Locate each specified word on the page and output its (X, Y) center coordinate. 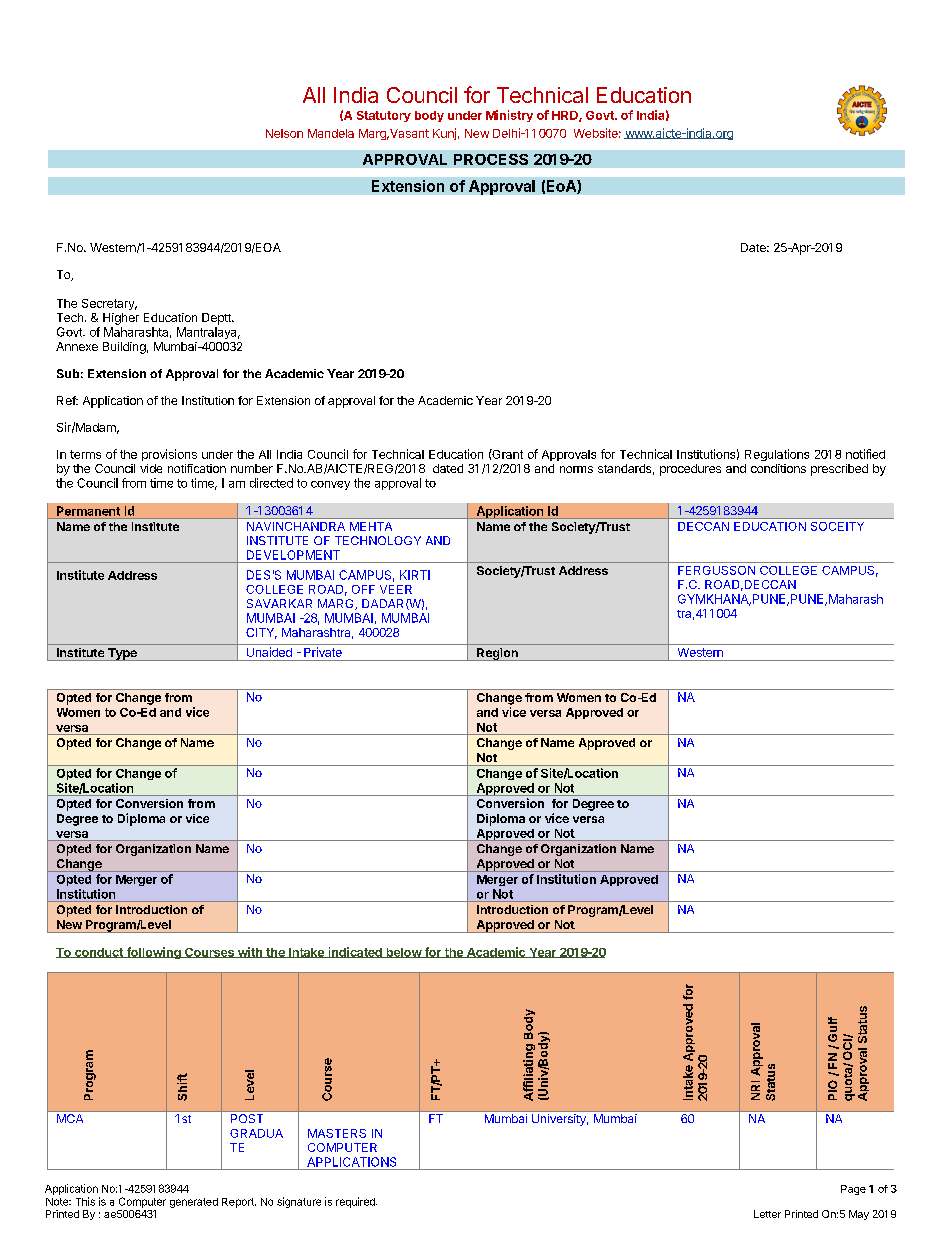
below (403, 953)
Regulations (777, 455)
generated (194, 1203)
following (153, 953)
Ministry (509, 116)
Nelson (284, 133)
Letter (767, 1214)
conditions (778, 468)
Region (497, 654)
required (356, 1202)
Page (853, 1190)
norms (576, 469)
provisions (169, 455)
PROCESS (491, 159)
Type (122, 654)
